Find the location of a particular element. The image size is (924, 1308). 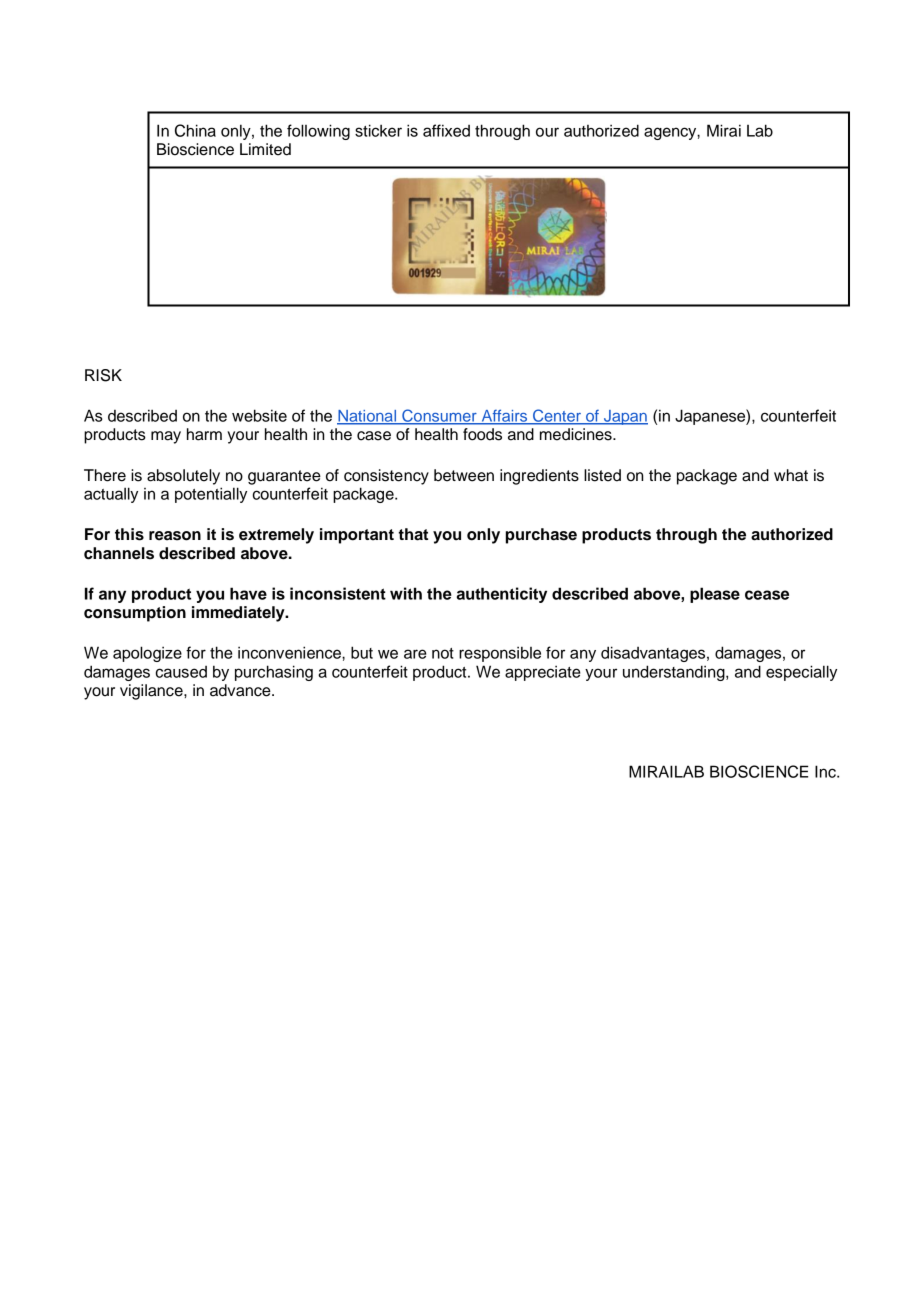

sticker is located at coordinates (378, 130).
